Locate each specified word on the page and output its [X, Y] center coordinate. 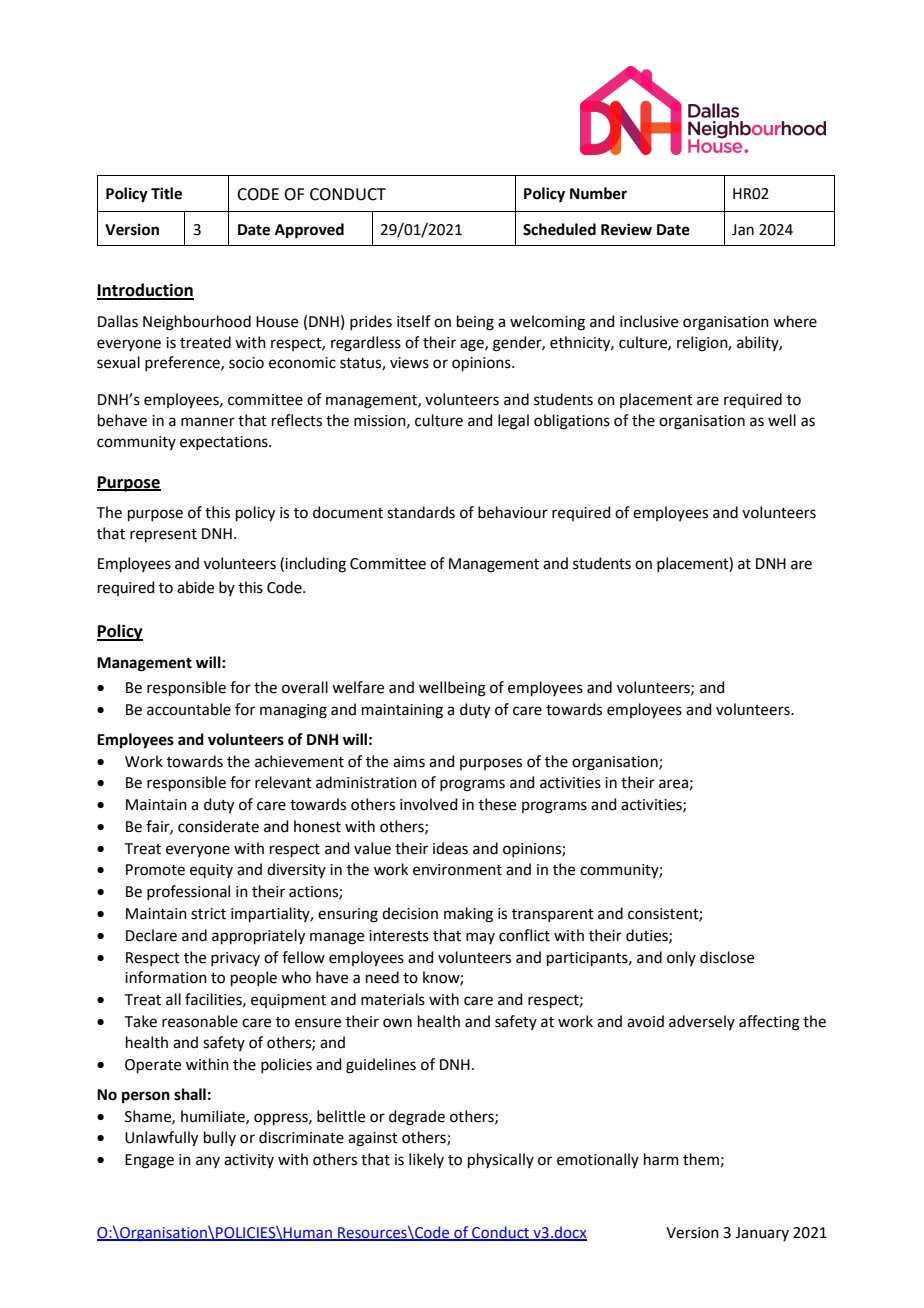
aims [409, 762]
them [701, 1159]
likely [426, 1160]
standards [421, 512]
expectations [225, 443]
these [497, 804]
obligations [572, 422]
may [480, 938]
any [208, 1162]
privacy [235, 959]
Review [626, 229]
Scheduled [559, 229]
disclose [727, 957]
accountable [189, 709]
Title [166, 193]
